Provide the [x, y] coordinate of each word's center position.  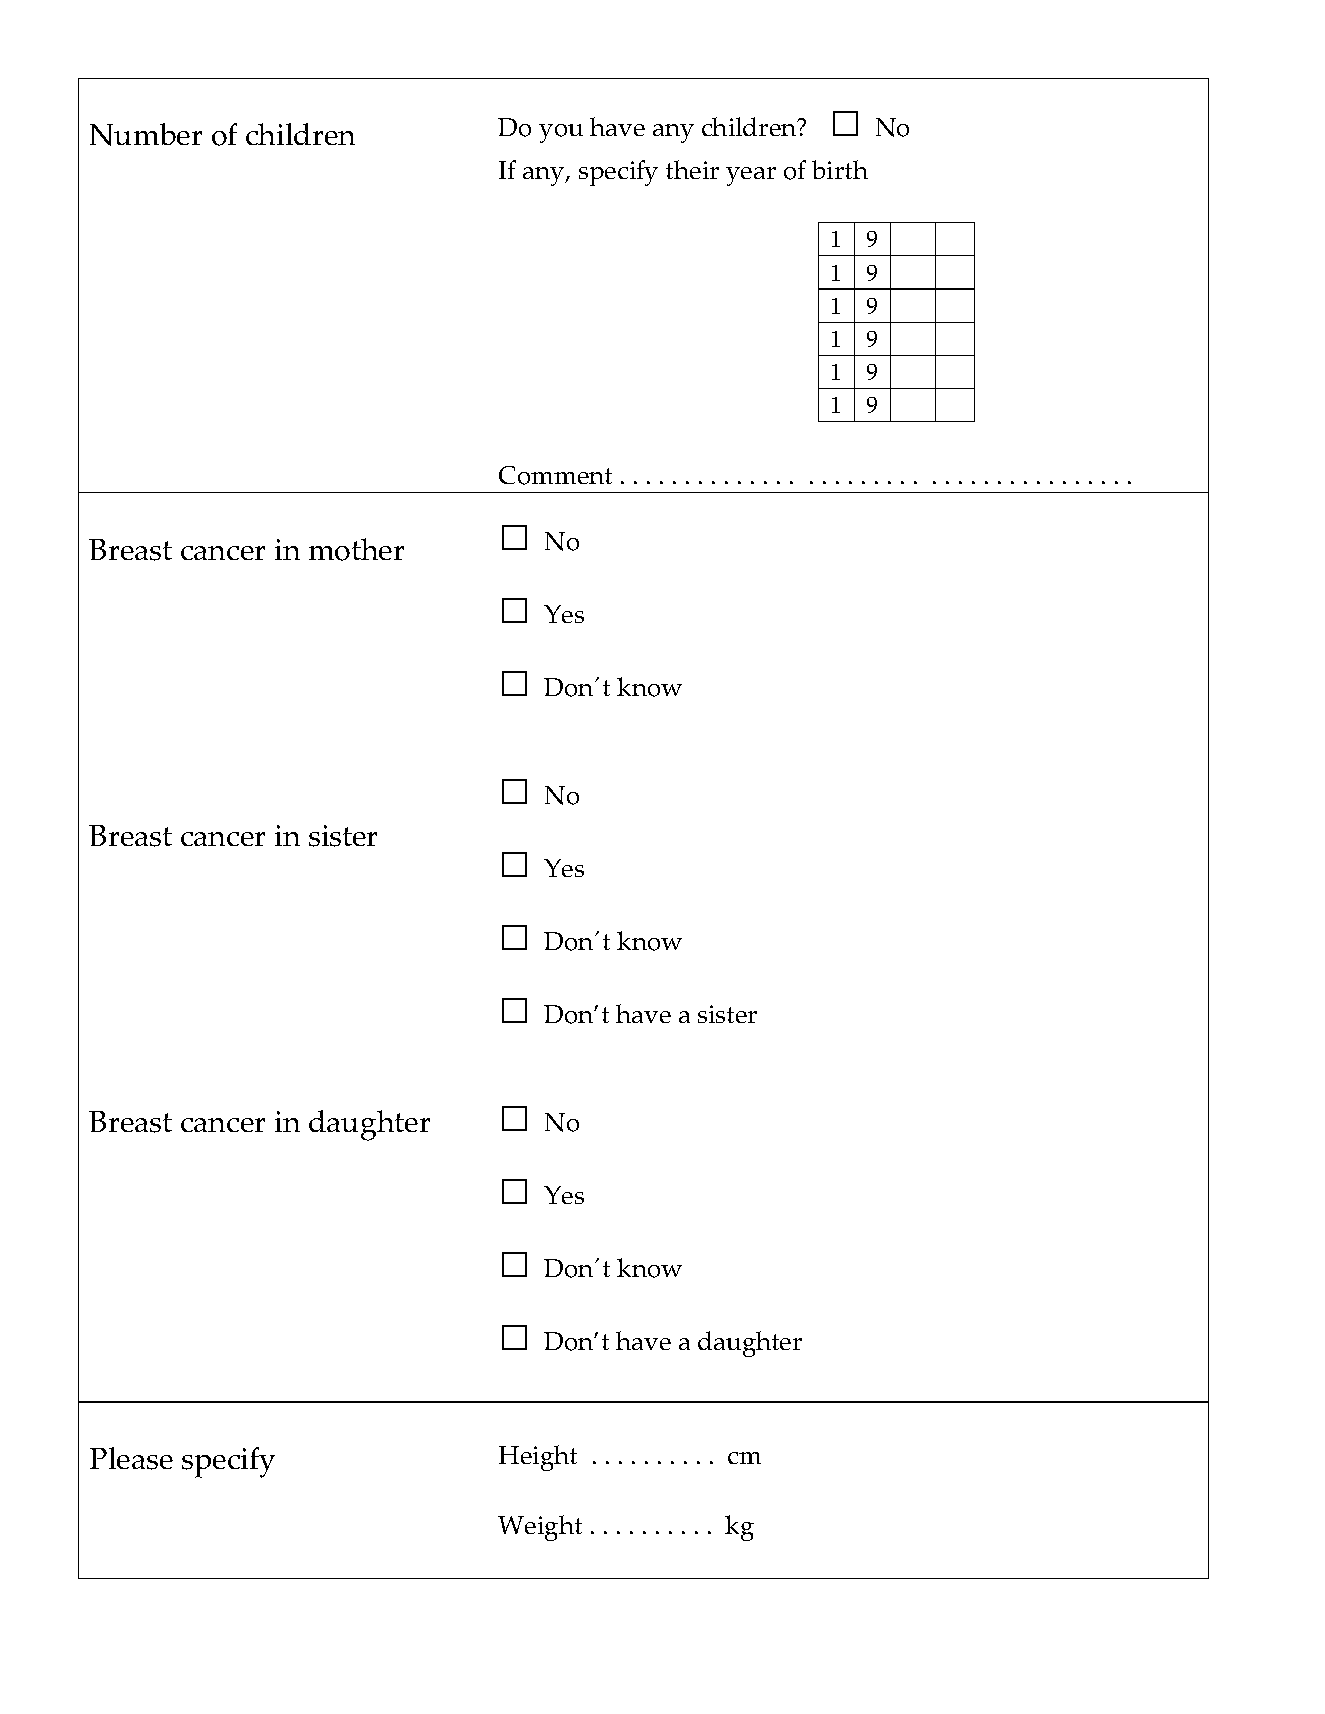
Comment [555, 475]
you [561, 133]
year [751, 176]
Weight [540, 1528]
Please [131, 1458]
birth [840, 169]
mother [356, 549]
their [692, 169]
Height [538, 1458]
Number [146, 134]
